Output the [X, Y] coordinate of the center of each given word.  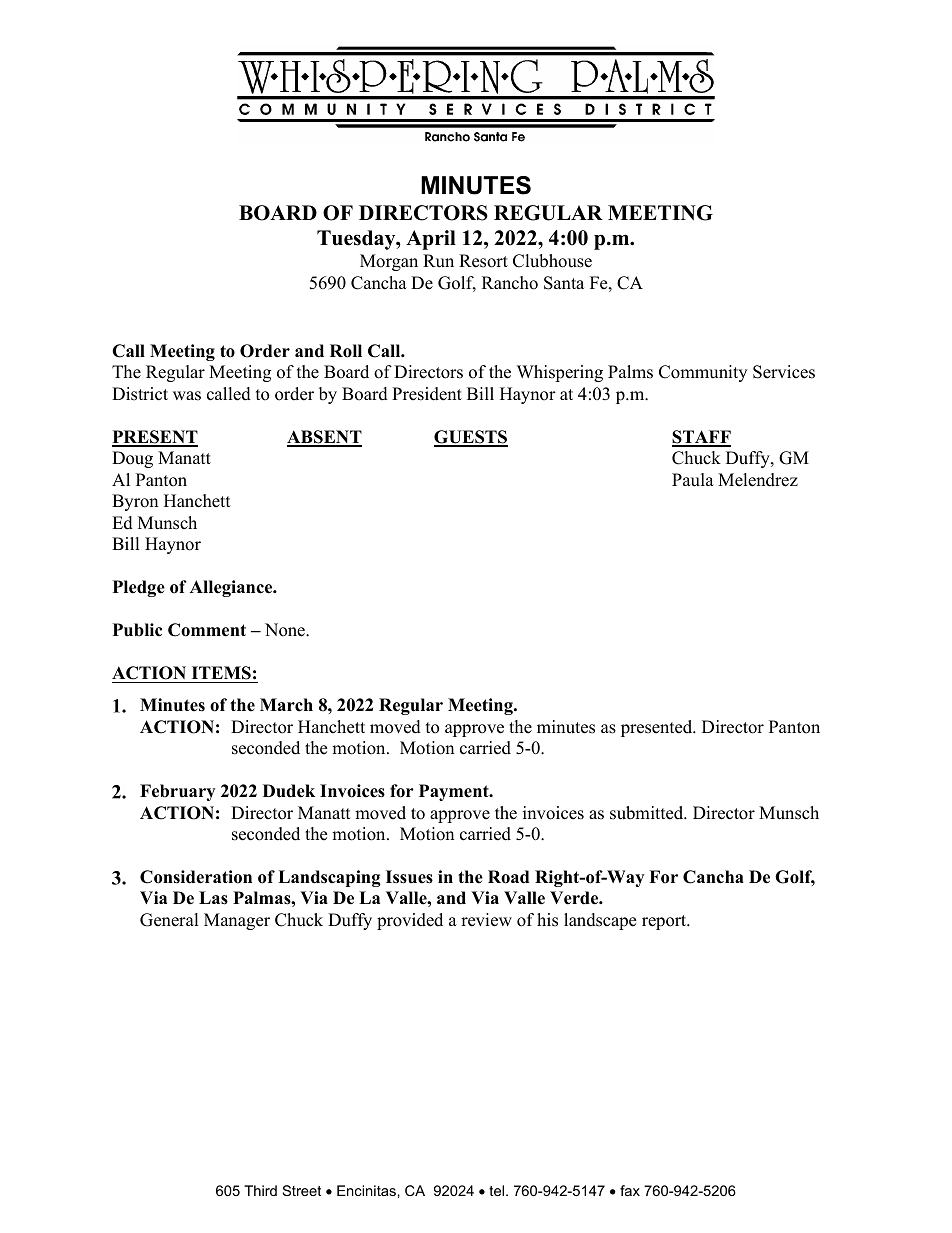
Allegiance [232, 588]
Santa [564, 283]
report [665, 922]
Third [260, 1190]
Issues [409, 877]
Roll [346, 351]
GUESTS [471, 438]
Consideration [196, 877]
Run [438, 261]
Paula [693, 480]
